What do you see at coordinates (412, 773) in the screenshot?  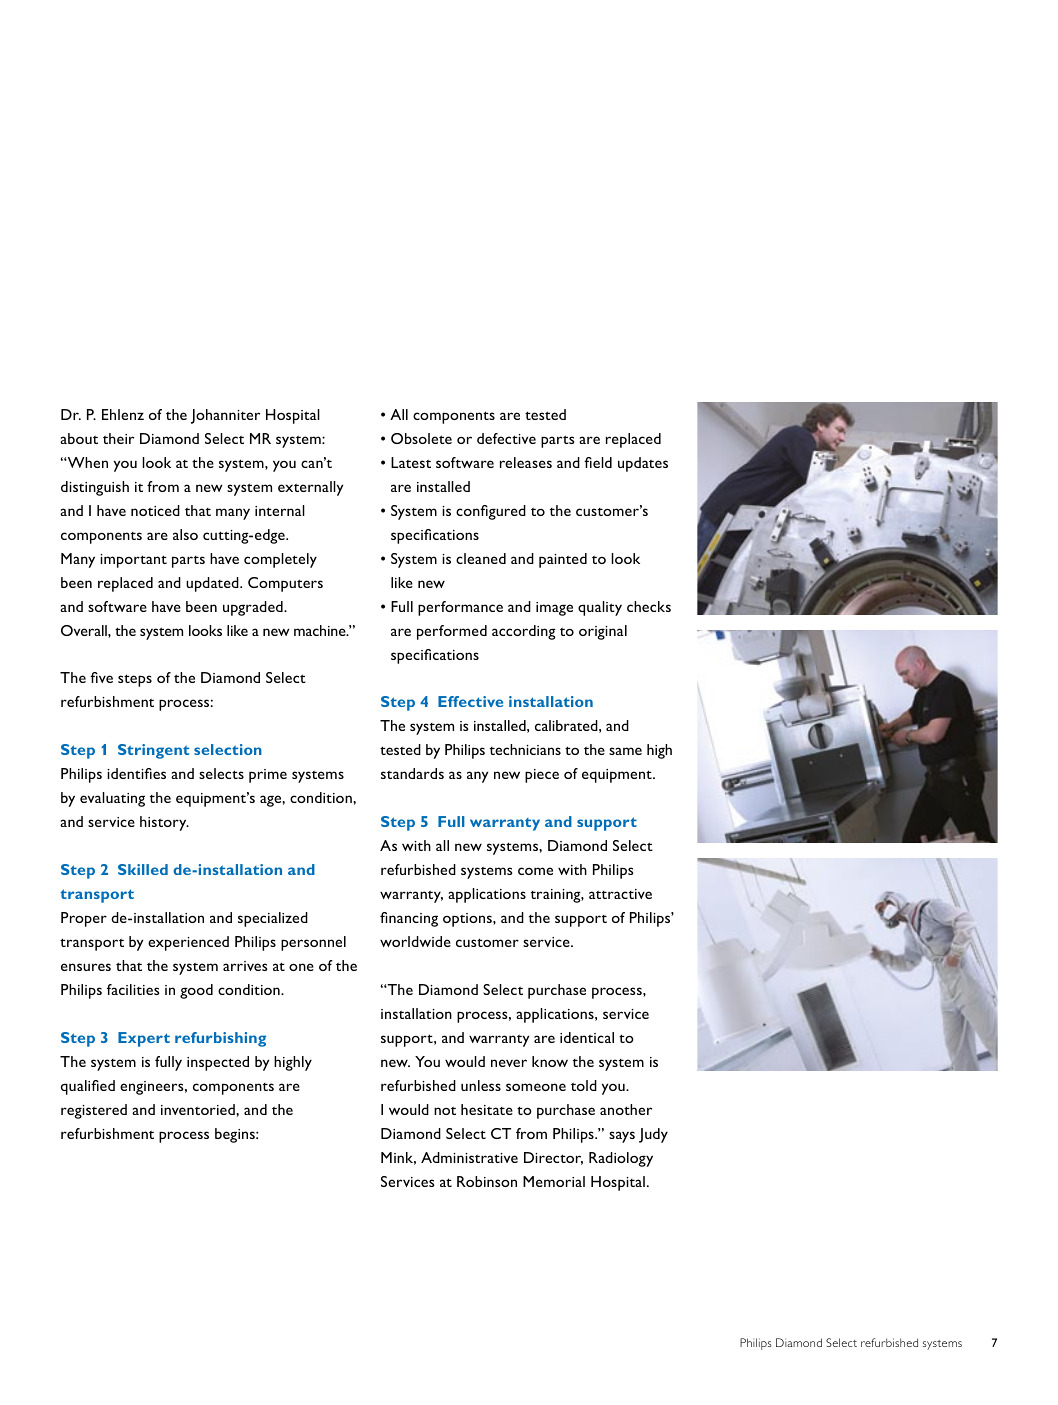 I see `standards` at bounding box center [412, 773].
